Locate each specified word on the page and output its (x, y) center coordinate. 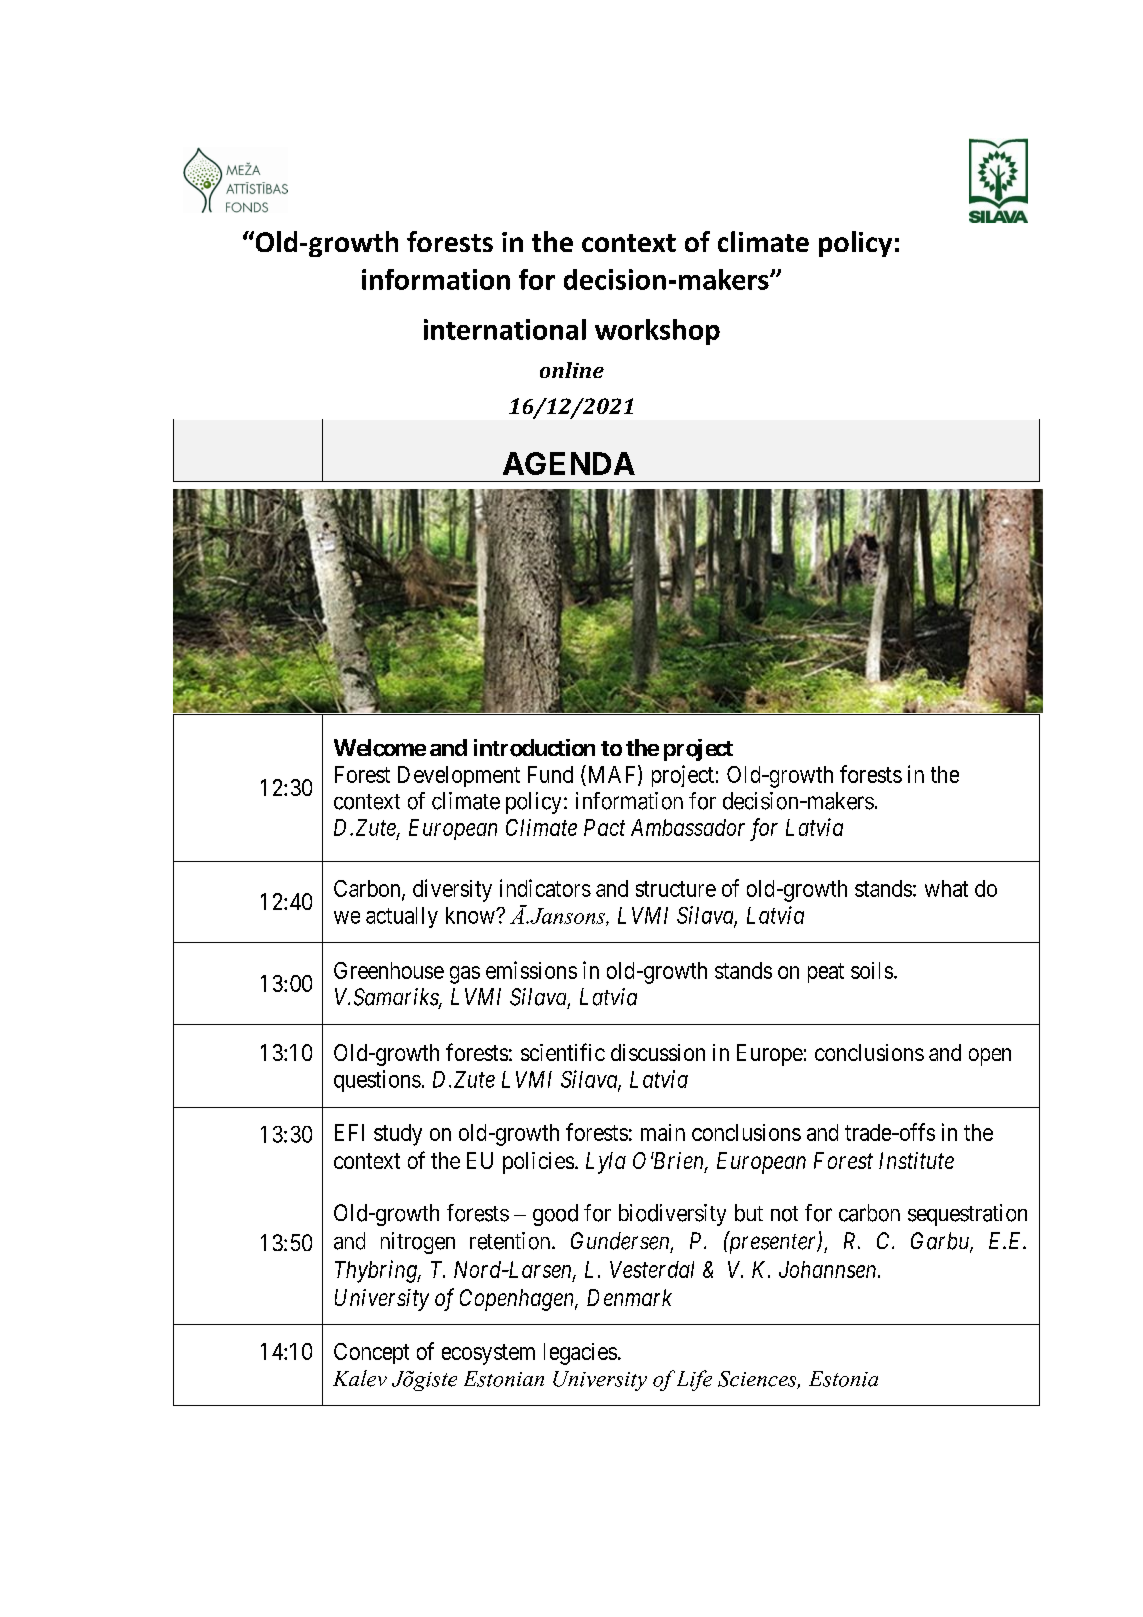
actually (402, 917)
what (946, 888)
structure (676, 889)
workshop (657, 332)
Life (694, 1380)
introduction (534, 748)
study (398, 1135)
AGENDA (569, 463)
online (572, 370)
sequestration (967, 1215)
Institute (916, 1160)
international (505, 329)
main (663, 1132)
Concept (371, 1353)
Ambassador (688, 827)
